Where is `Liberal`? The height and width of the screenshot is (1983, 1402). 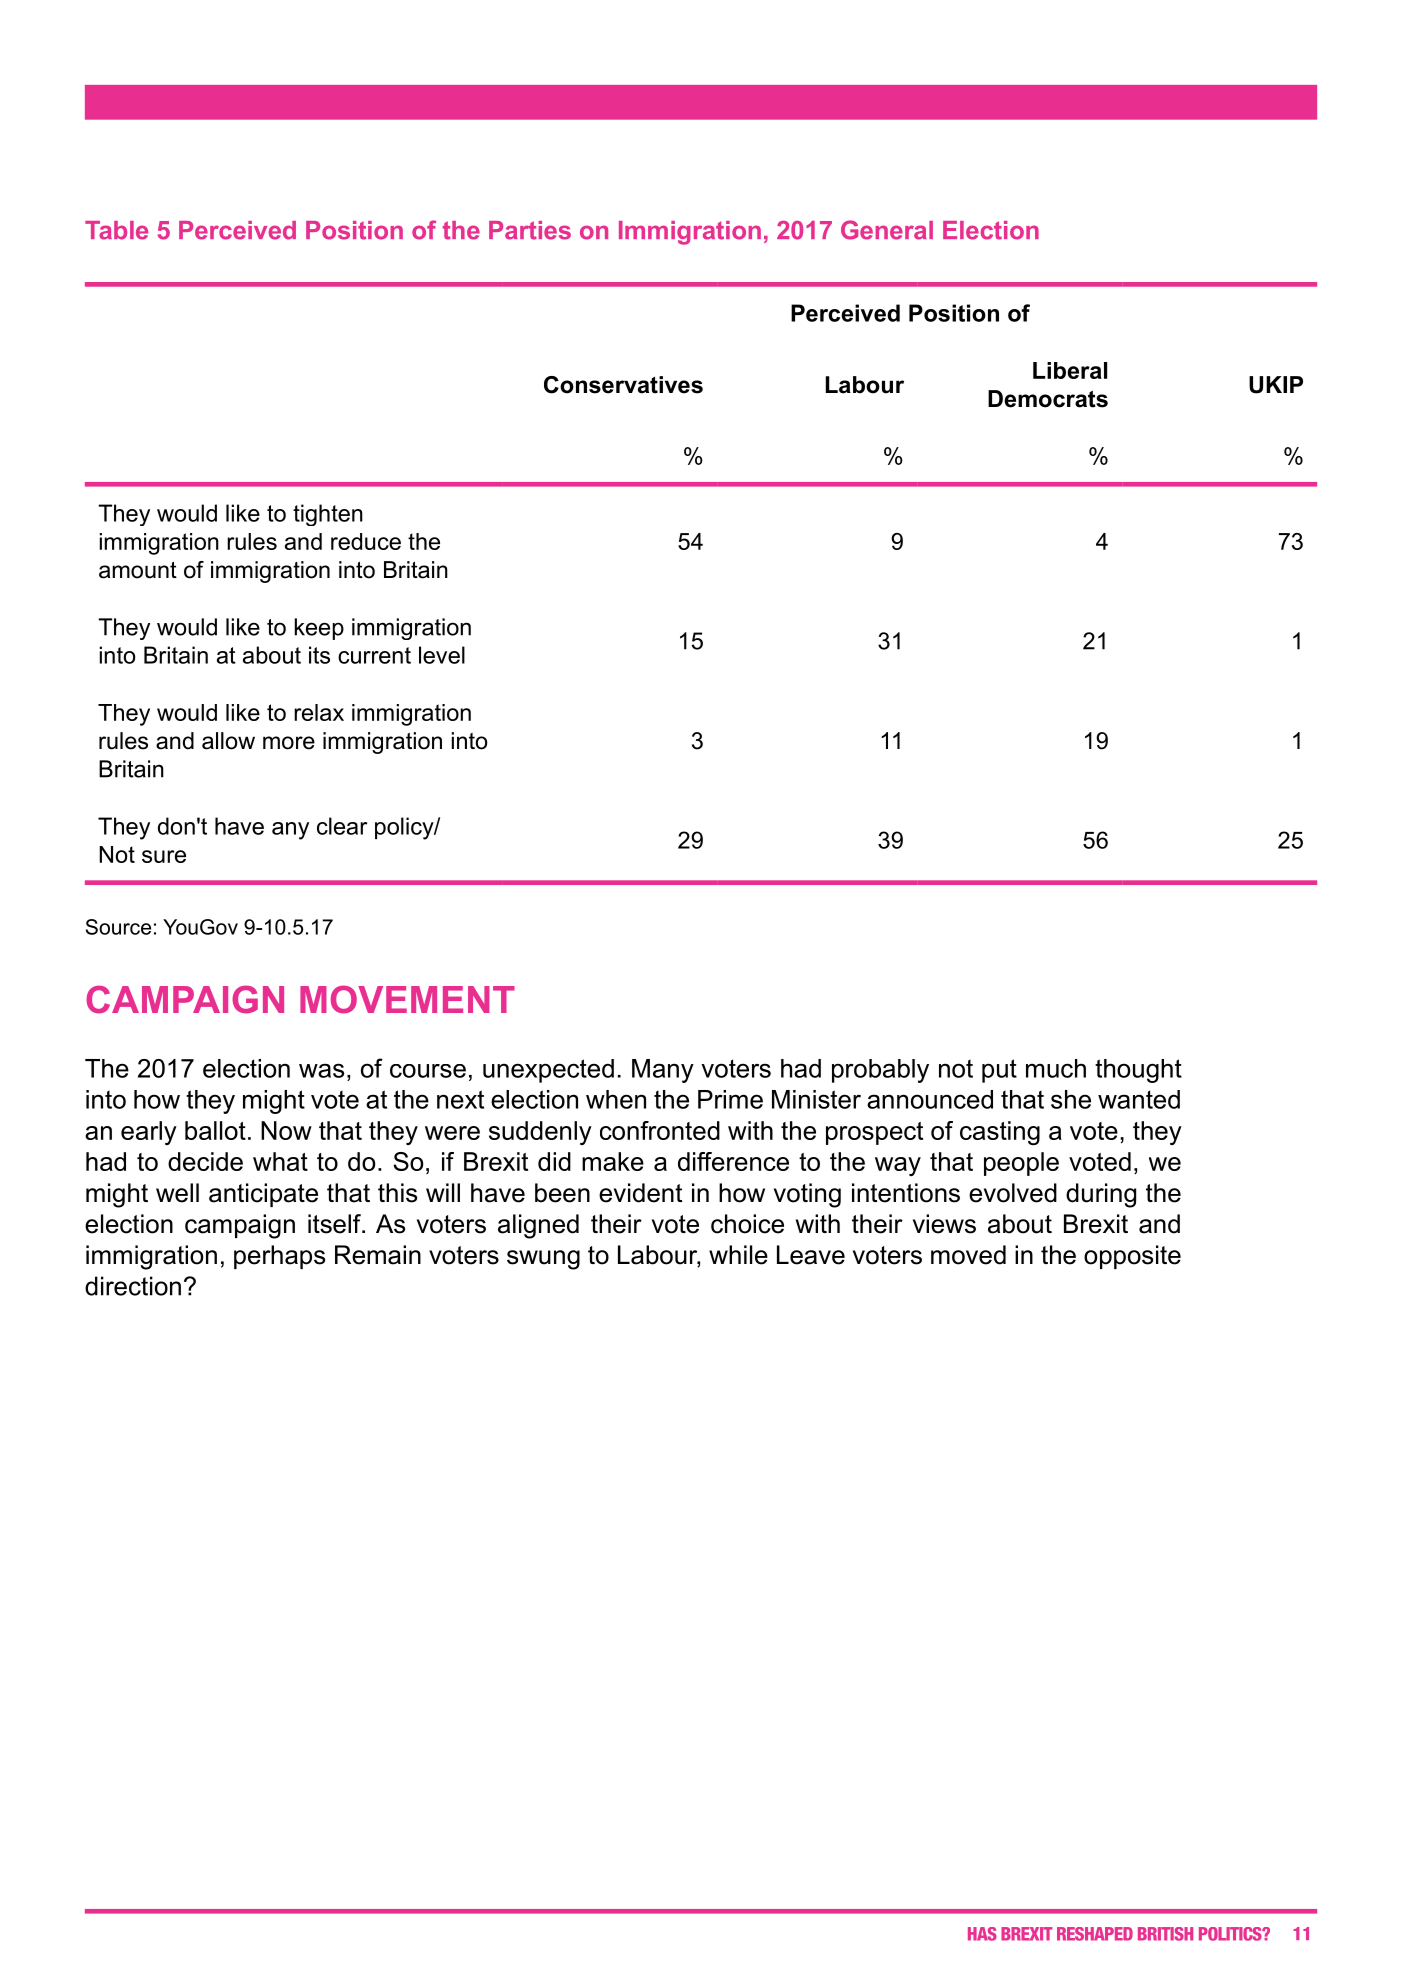 Liberal is located at coordinates (1070, 370).
